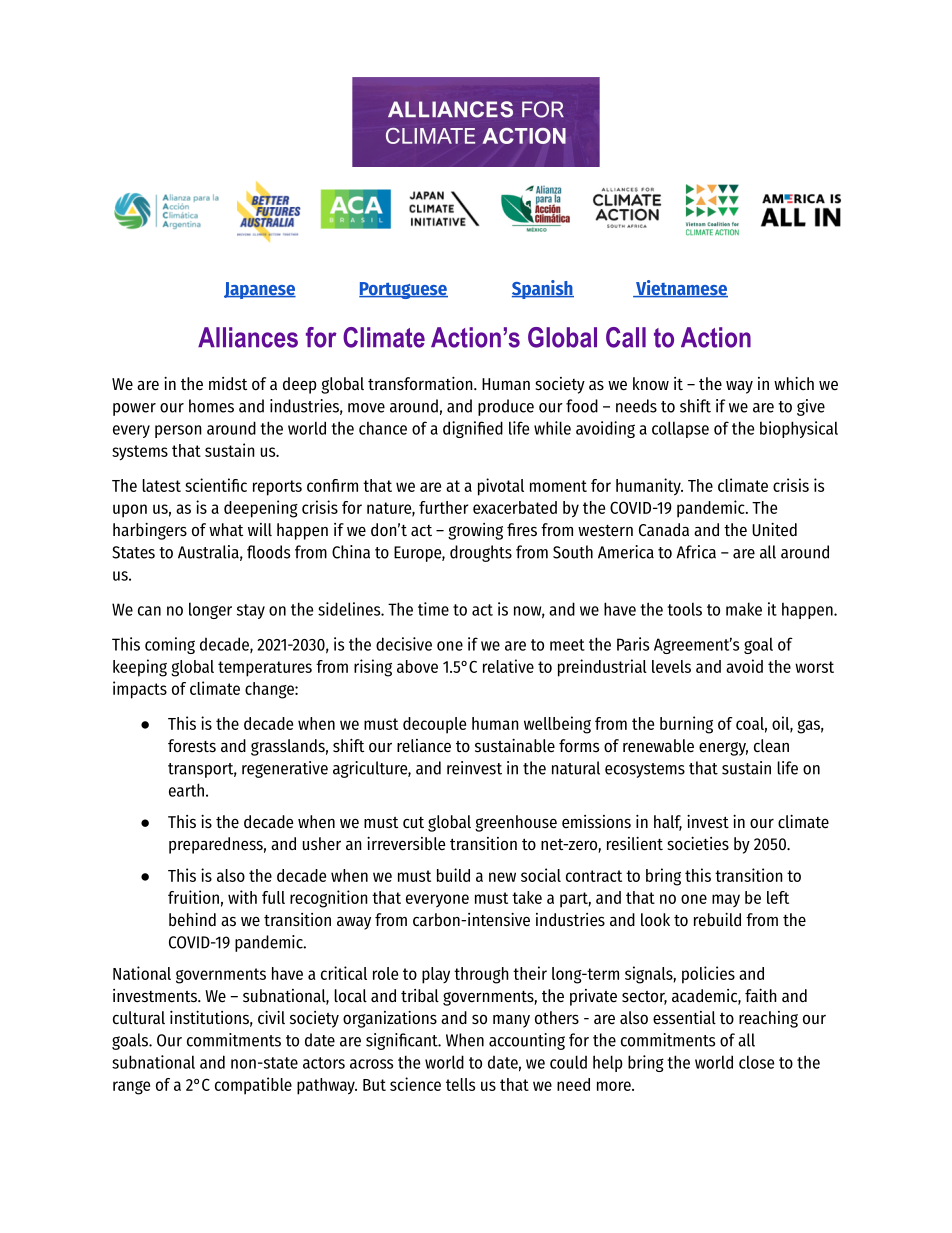 The height and width of the document is (1233, 952). I want to click on tells, so click(460, 1084).
